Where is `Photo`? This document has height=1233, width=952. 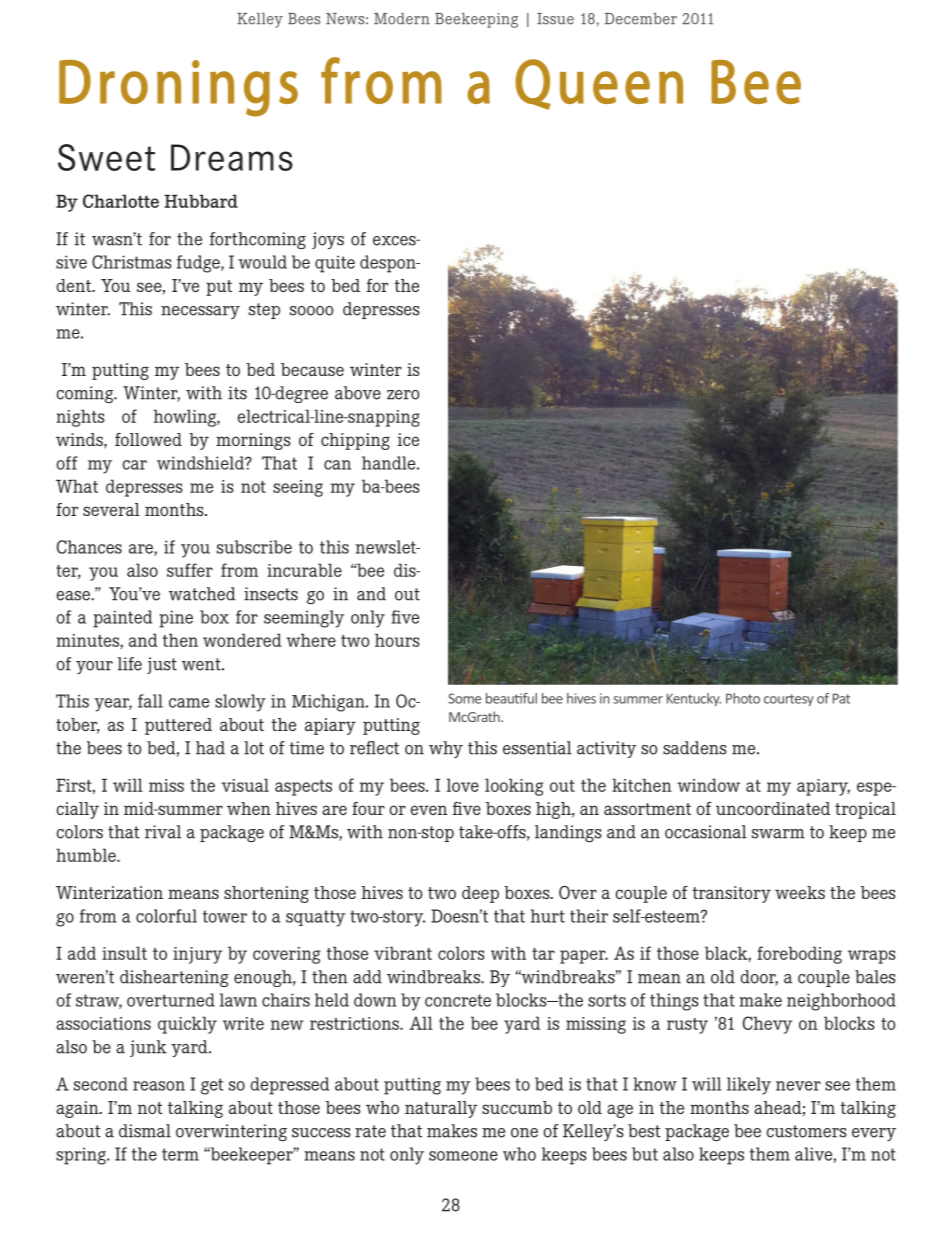 Photo is located at coordinates (743, 698).
